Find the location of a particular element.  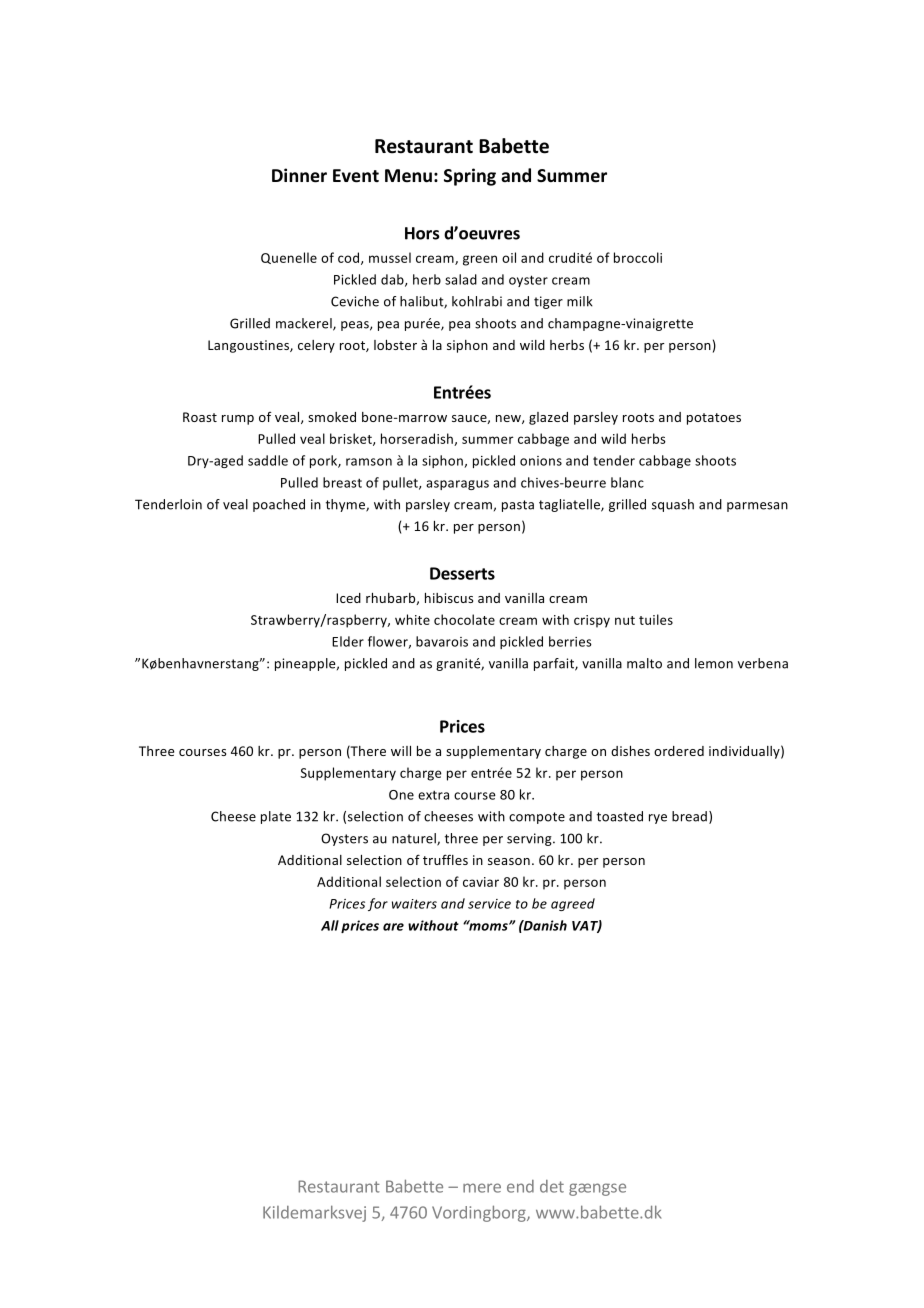

Dinner is located at coordinates (299, 175).
